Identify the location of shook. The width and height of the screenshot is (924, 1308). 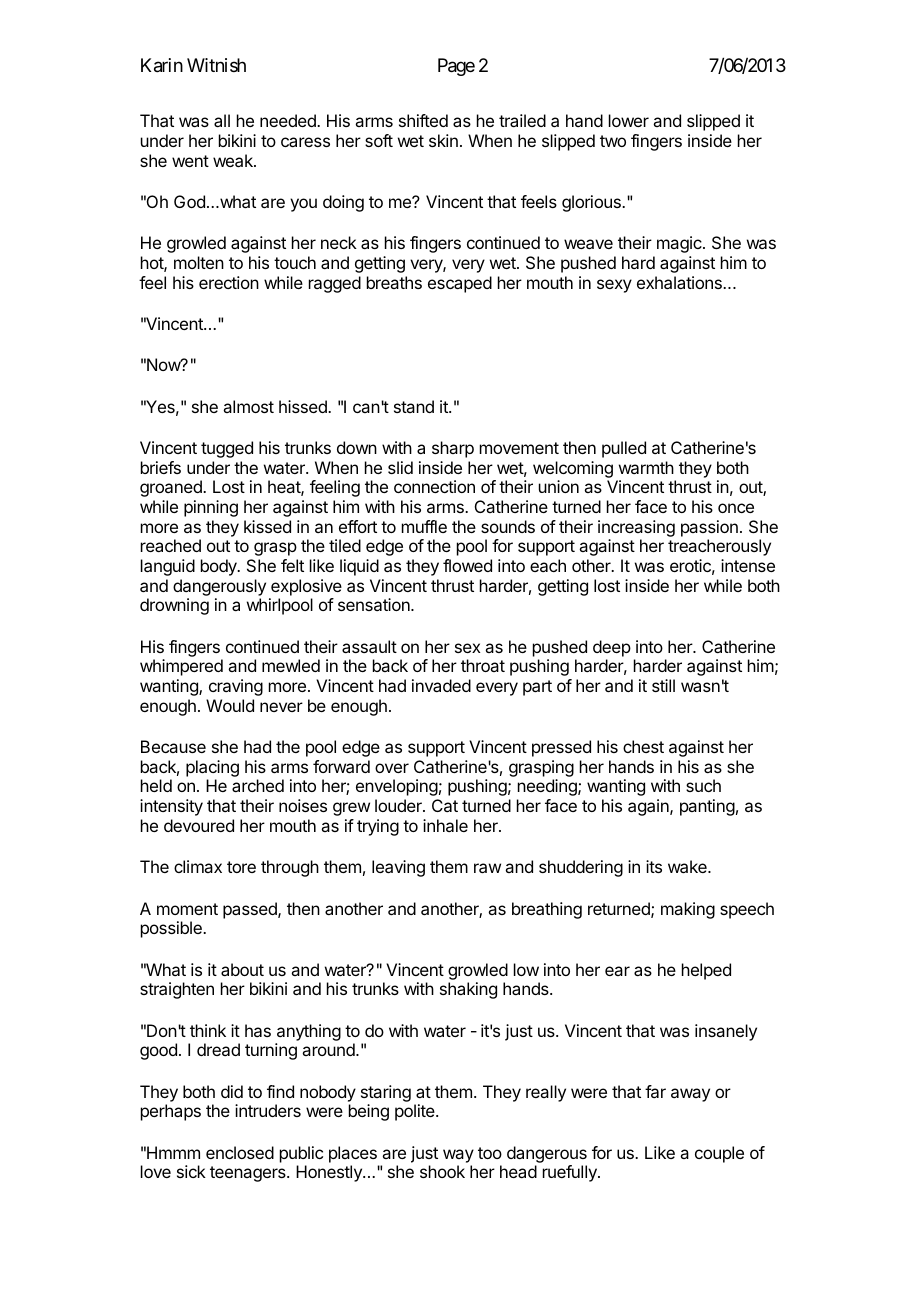
(442, 1171).
